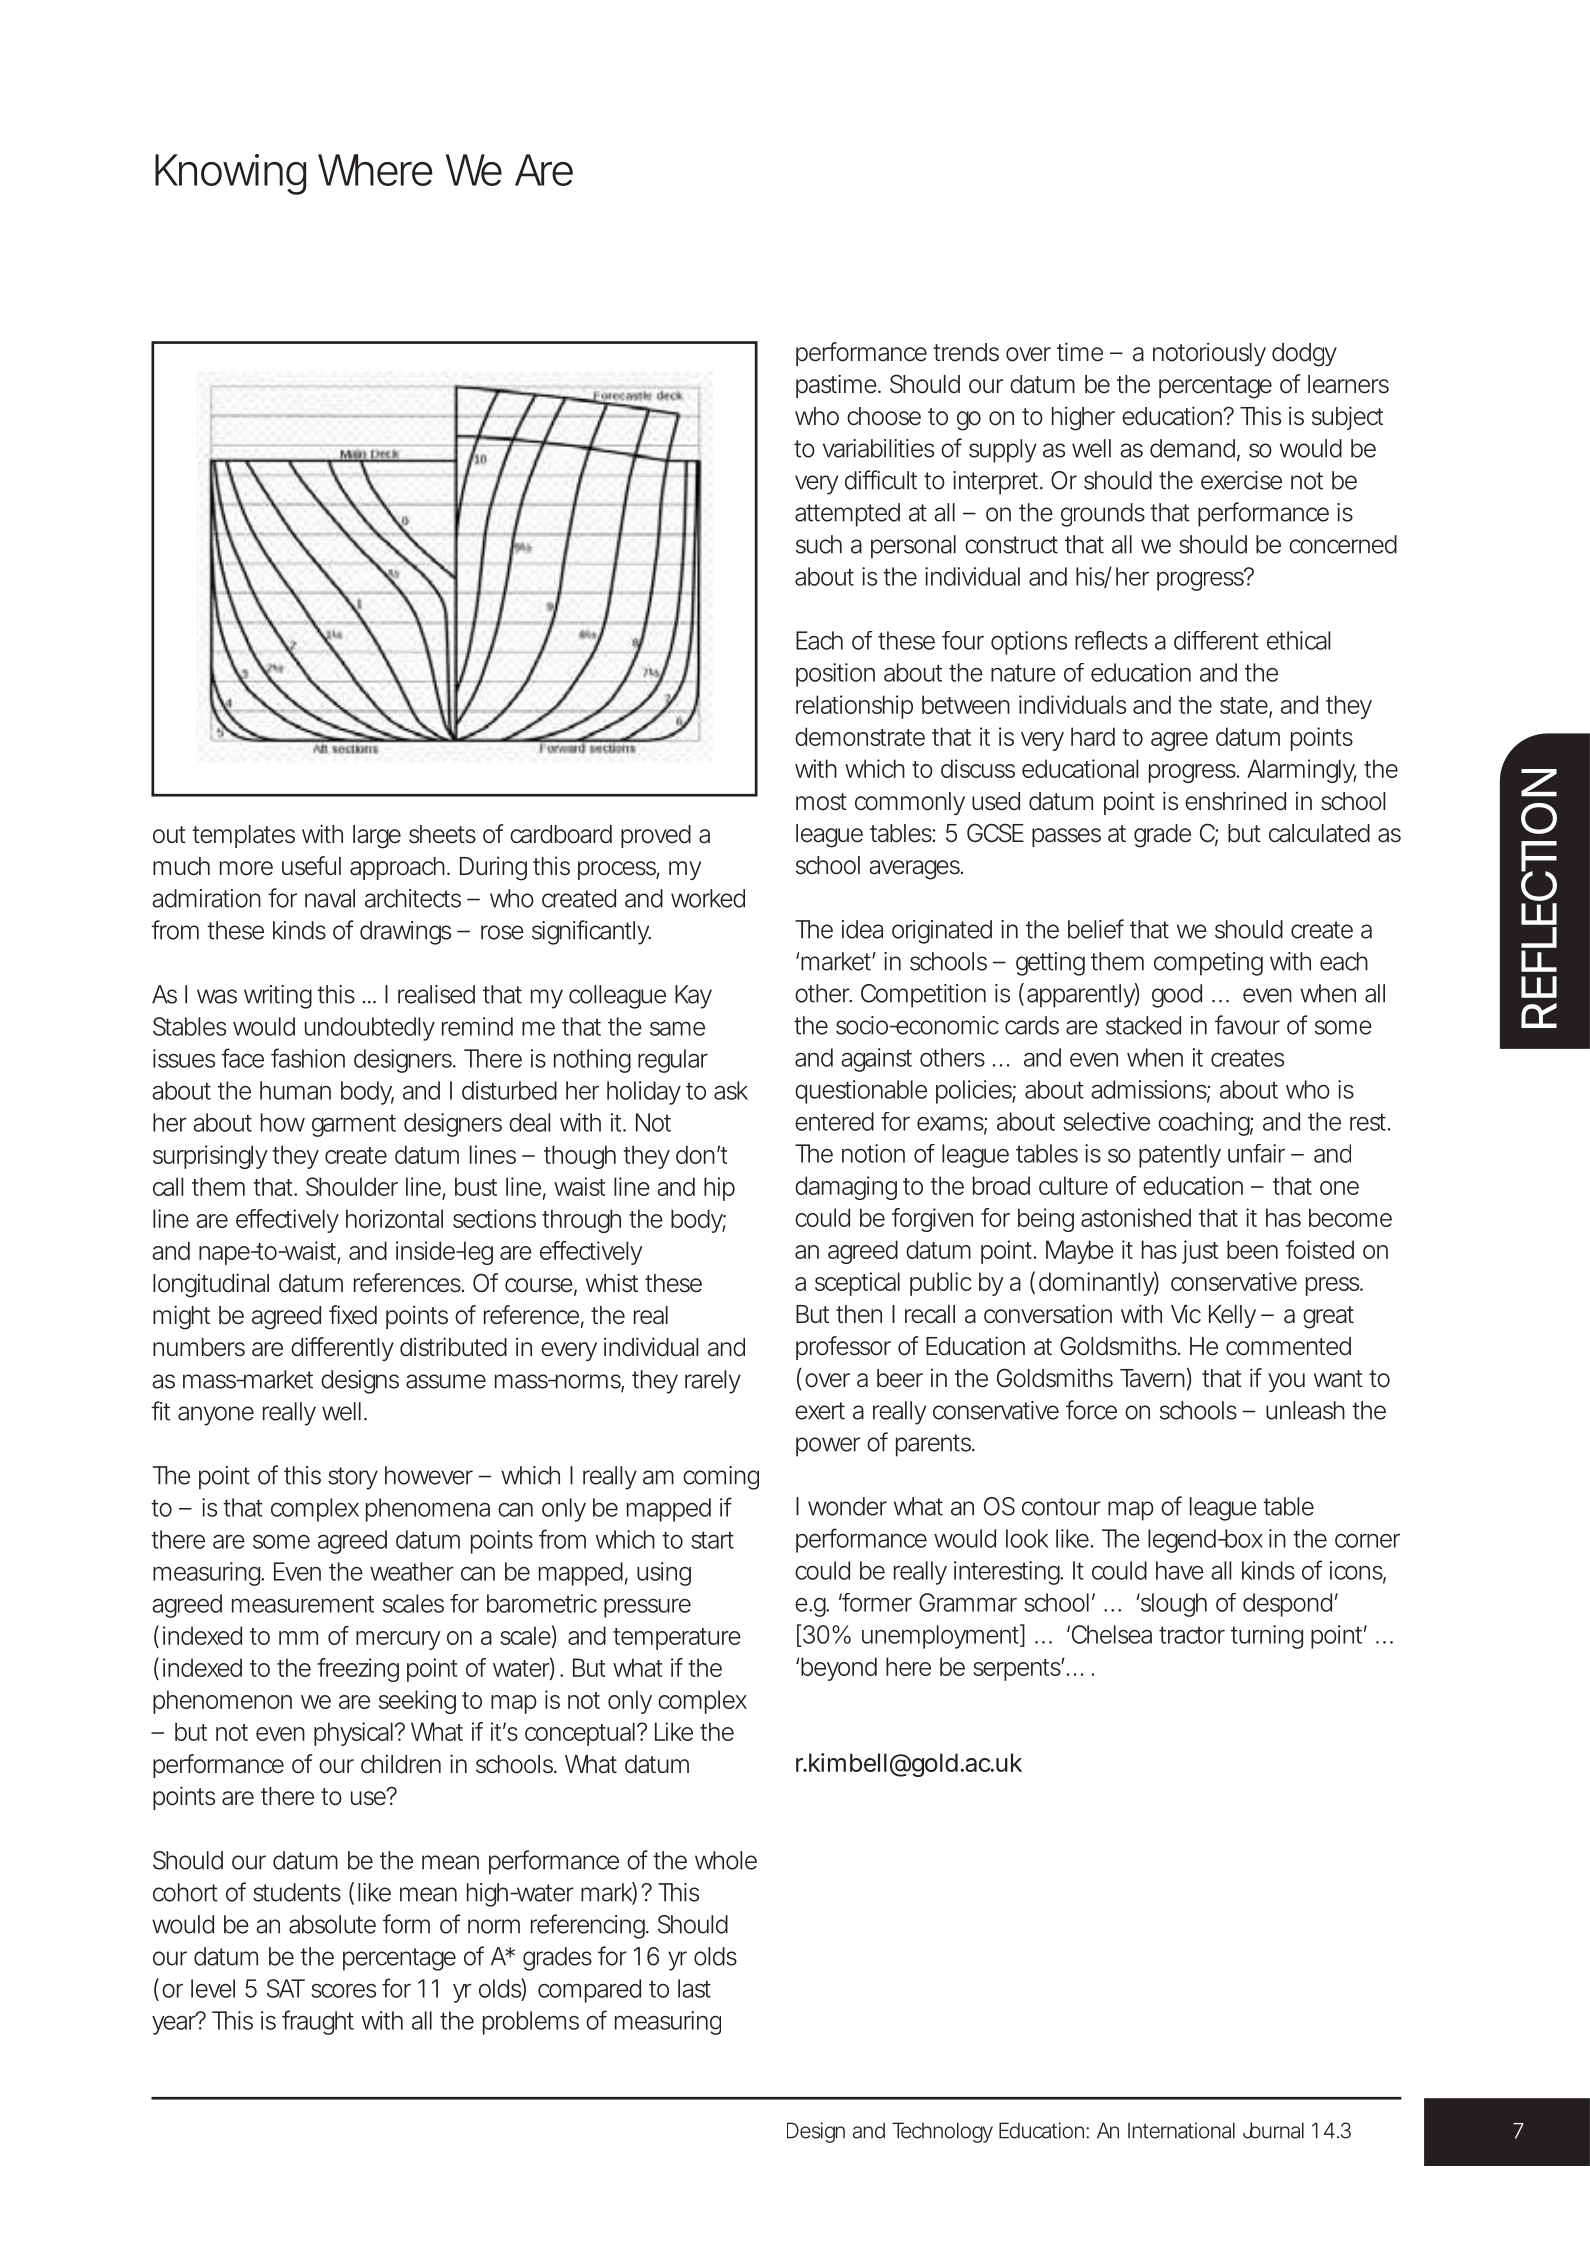 The height and width of the page is (2250, 1590). I want to click on temperature, so click(677, 1639).
